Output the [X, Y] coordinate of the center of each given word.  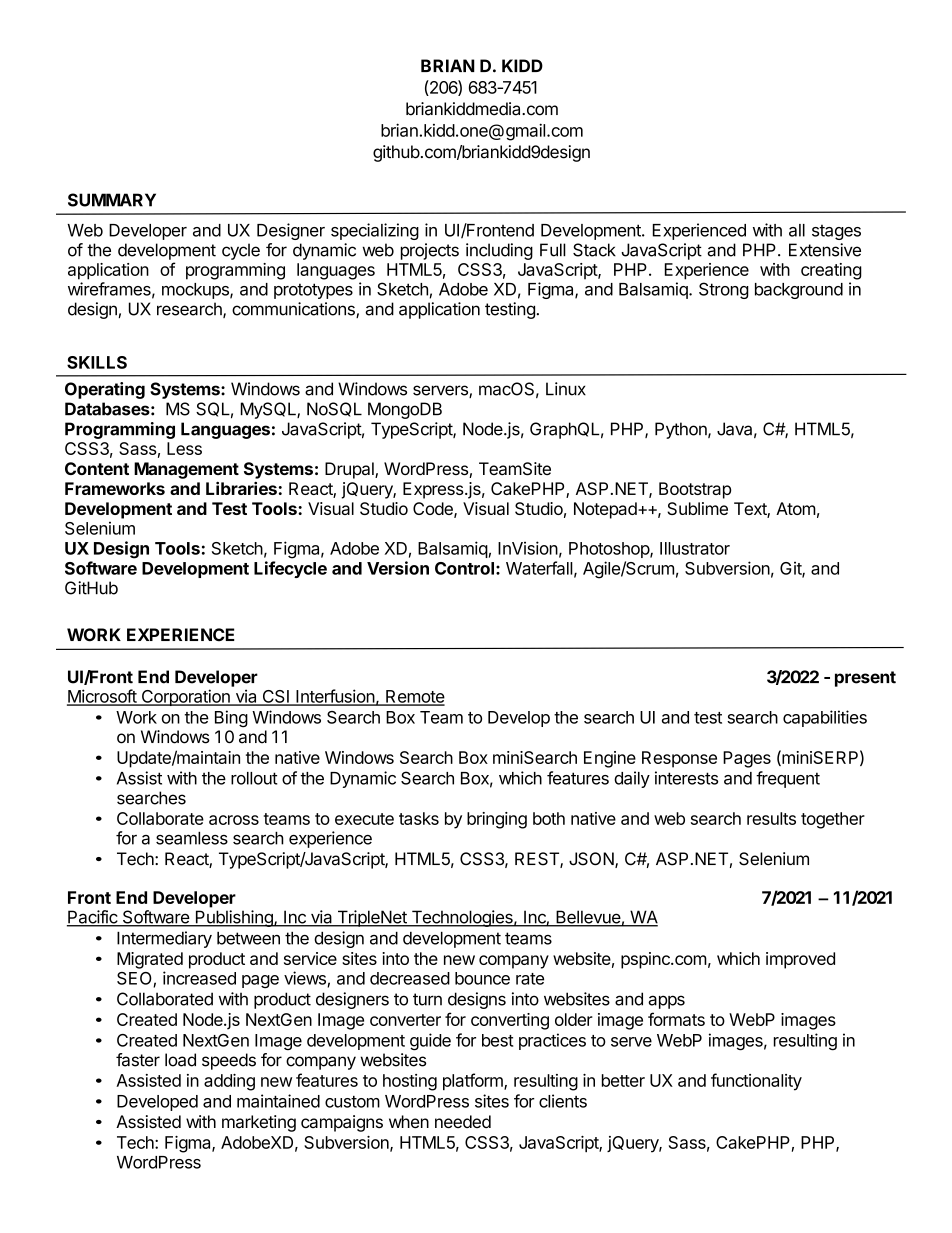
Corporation [185, 697]
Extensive [825, 250]
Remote [414, 697]
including [499, 251]
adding [229, 1082]
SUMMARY [112, 200]
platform [474, 1082]
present [865, 679]
